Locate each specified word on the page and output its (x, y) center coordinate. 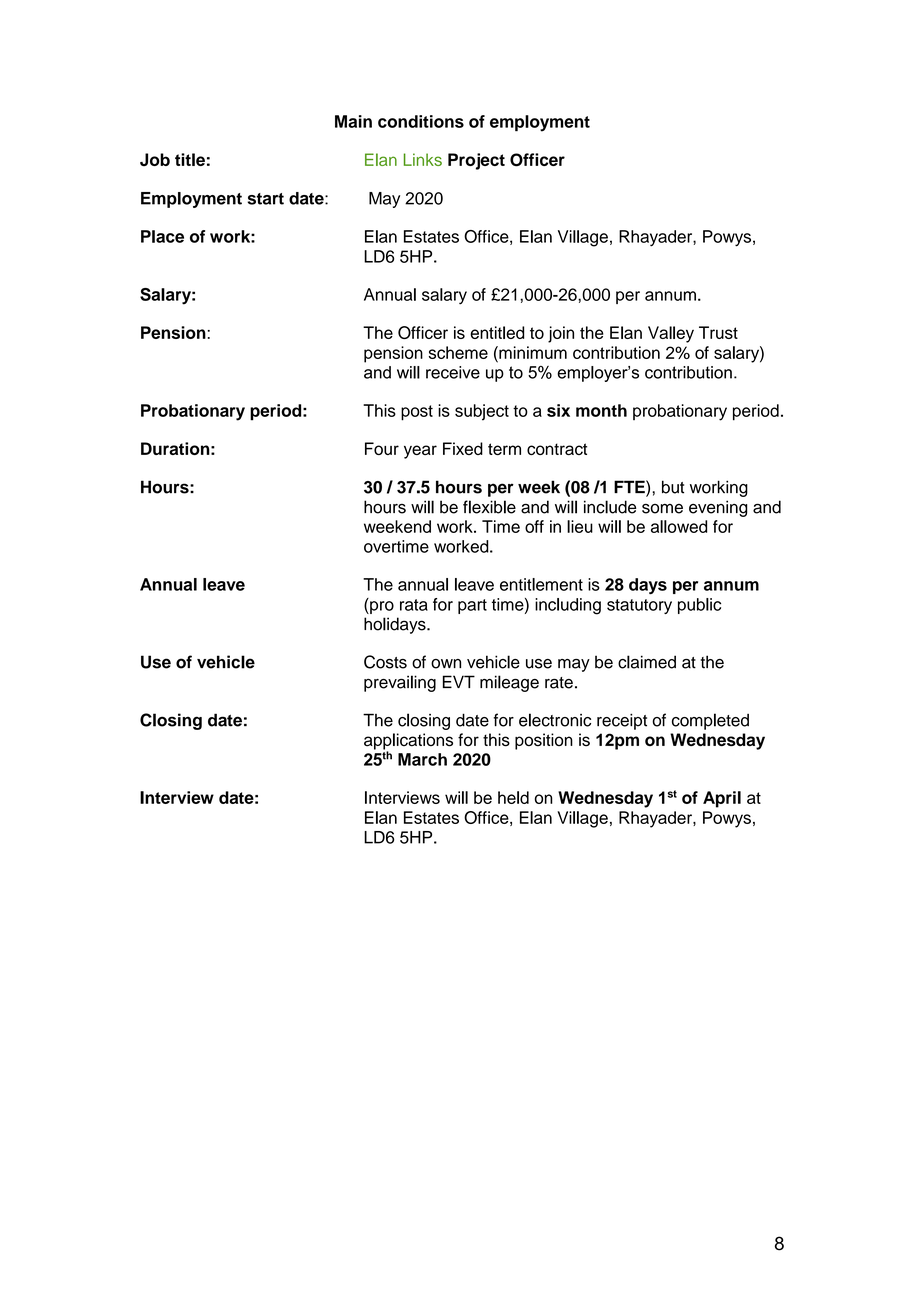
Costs (385, 662)
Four (382, 448)
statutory (639, 606)
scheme (458, 352)
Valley (671, 334)
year (420, 452)
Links (423, 159)
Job (155, 159)
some (662, 509)
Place (162, 236)
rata (414, 605)
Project (476, 161)
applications (408, 742)
